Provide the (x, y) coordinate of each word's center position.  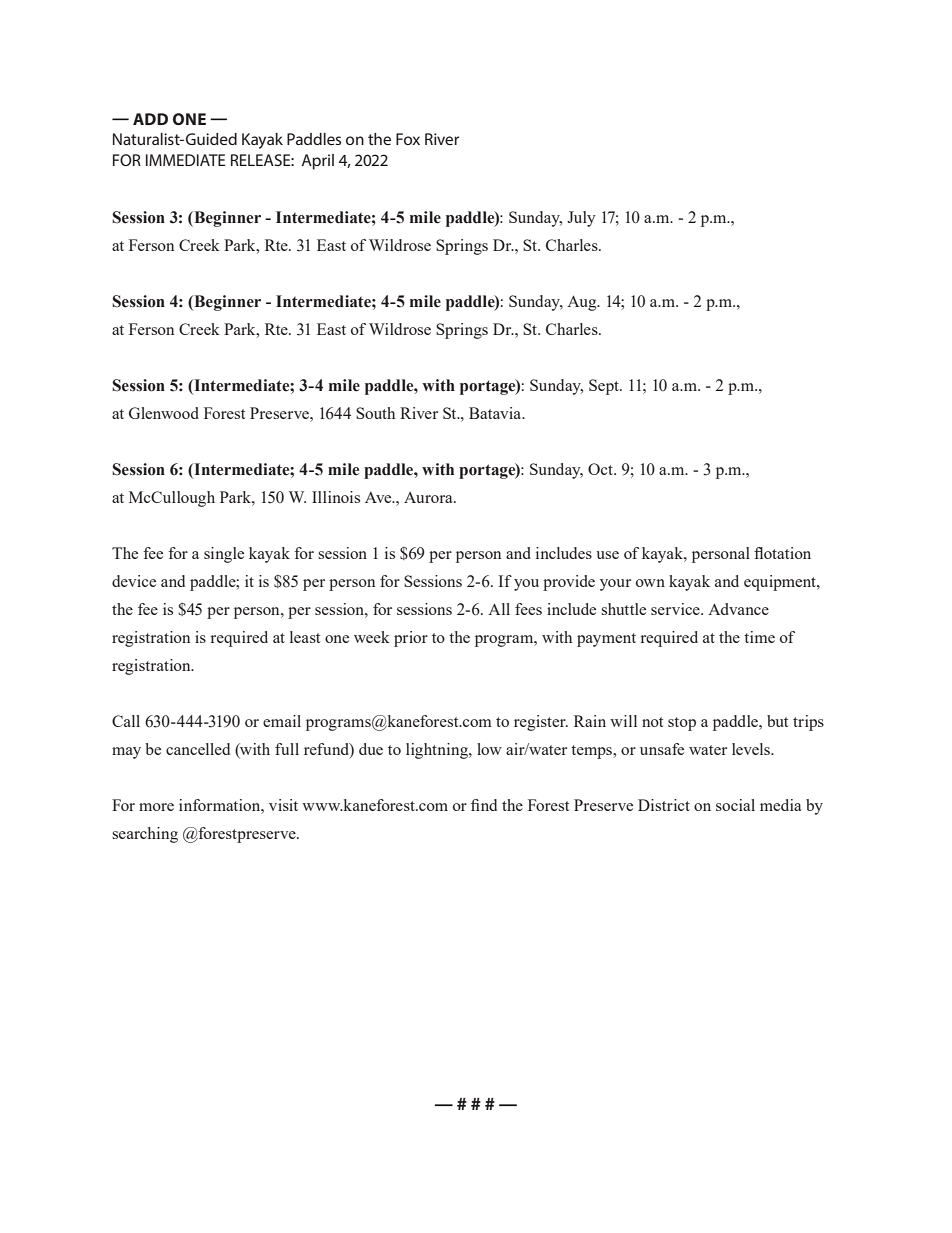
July (581, 219)
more (156, 807)
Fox (408, 139)
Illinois (336, 497)
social (735, 805)
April (318, 162)
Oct (602, 469)
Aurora (429, 497)
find (484, 805)
